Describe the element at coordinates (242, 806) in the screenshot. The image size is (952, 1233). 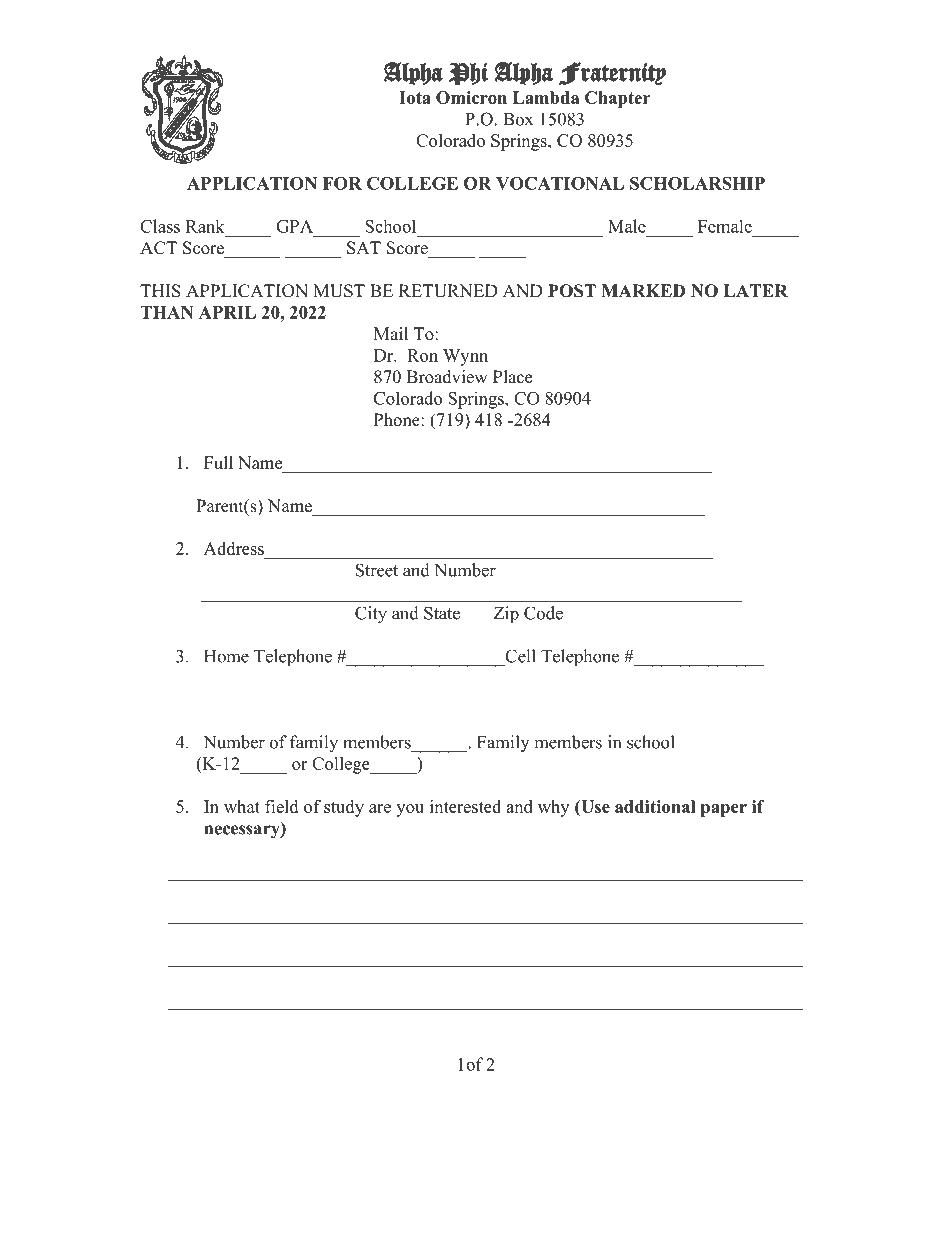
I see `what` at that location.
